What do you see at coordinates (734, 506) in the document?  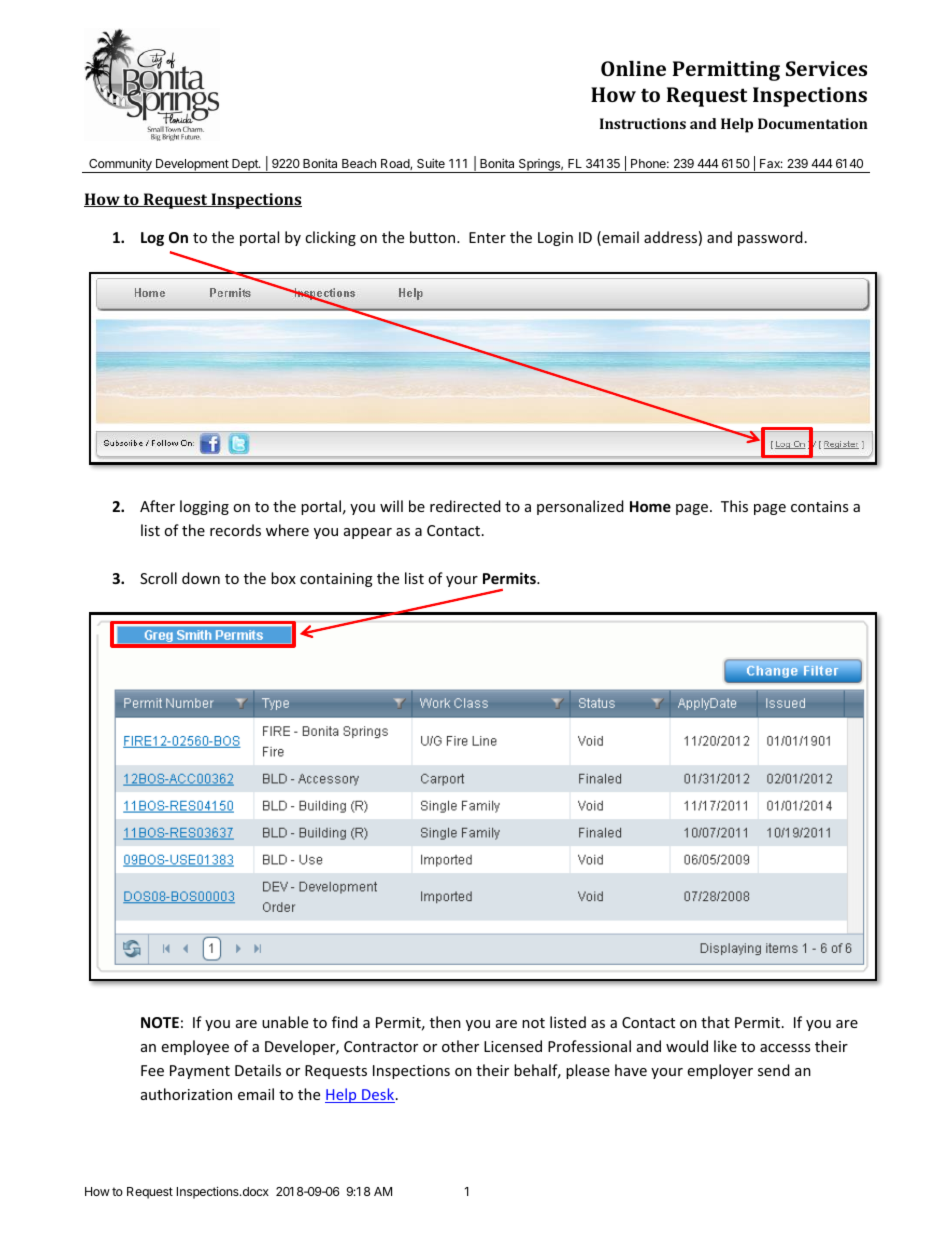 I see `This` at bounding box center [734, 506].
